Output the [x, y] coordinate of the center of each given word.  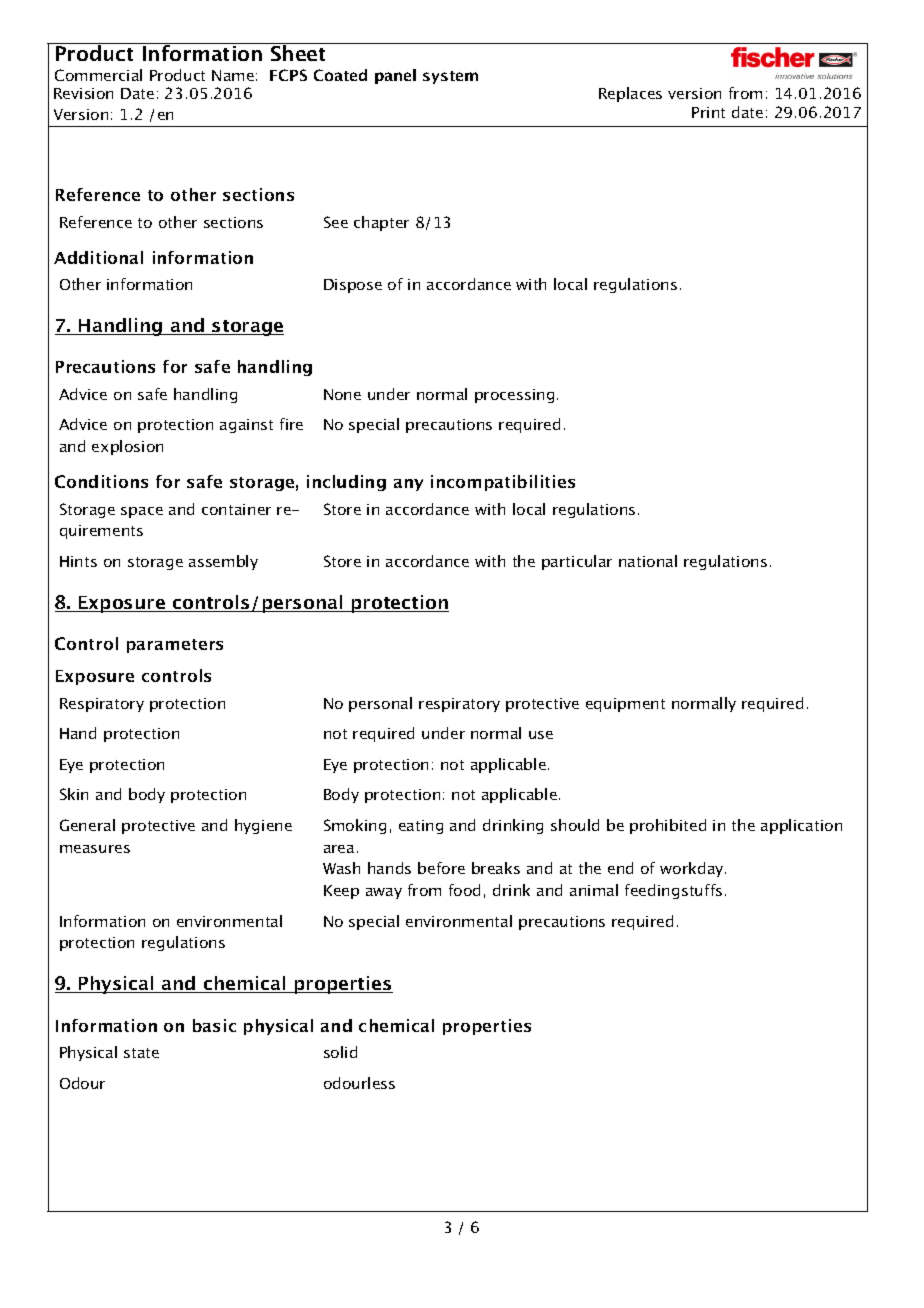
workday [693, 869]
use [541, 735]
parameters [175, 646]
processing [514, 396]
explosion [127, 447]
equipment [625, 705]
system [450, 77]
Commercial [98, 75]
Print [708, 112]
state [141, 1053]
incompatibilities [503, 483]
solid [340, 1052]
